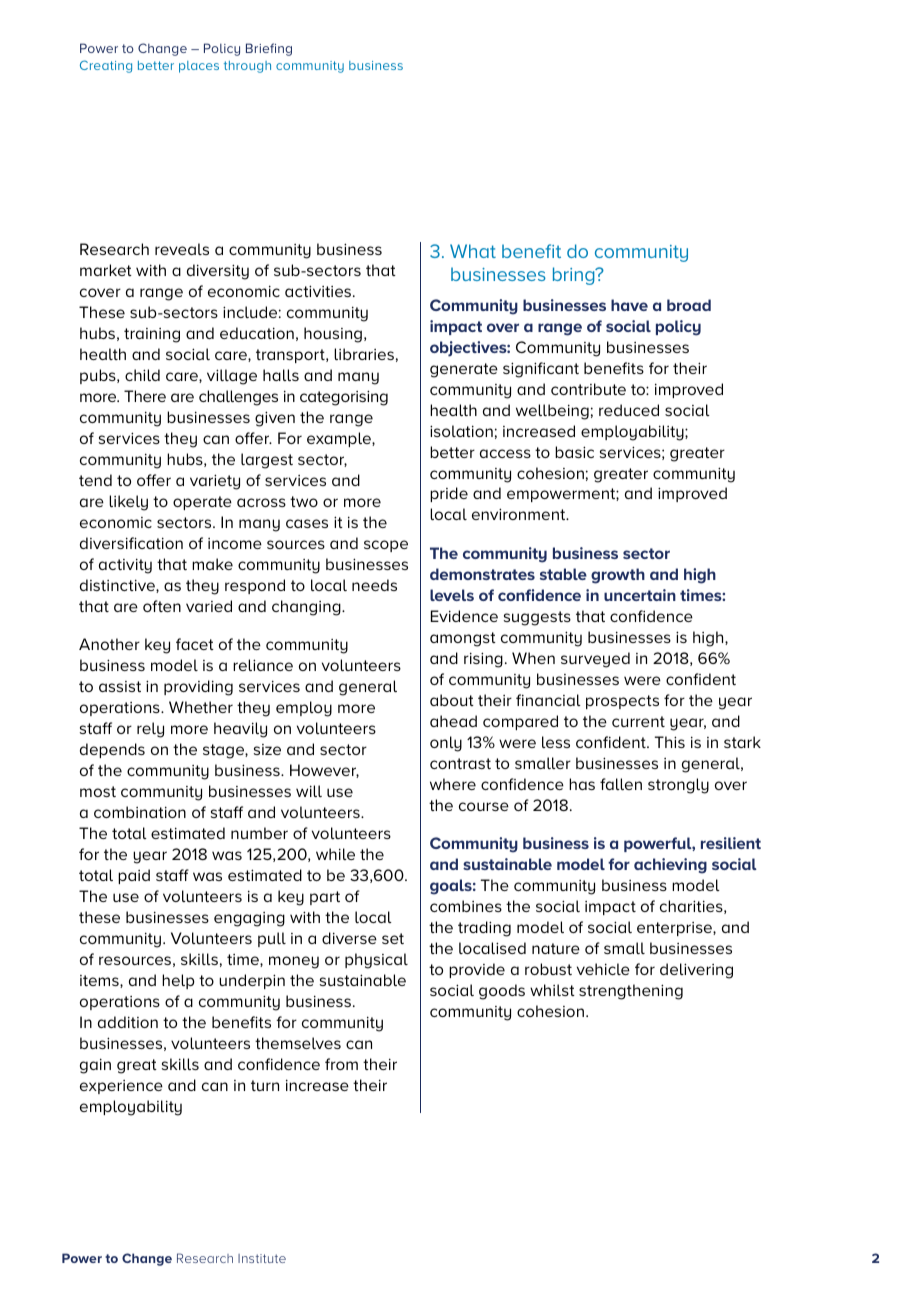 The width and height of the screenshot is (924, 1308). Describe the element at coordinates (262, 1258) in the screenshot. I see `Institute` at that location.
